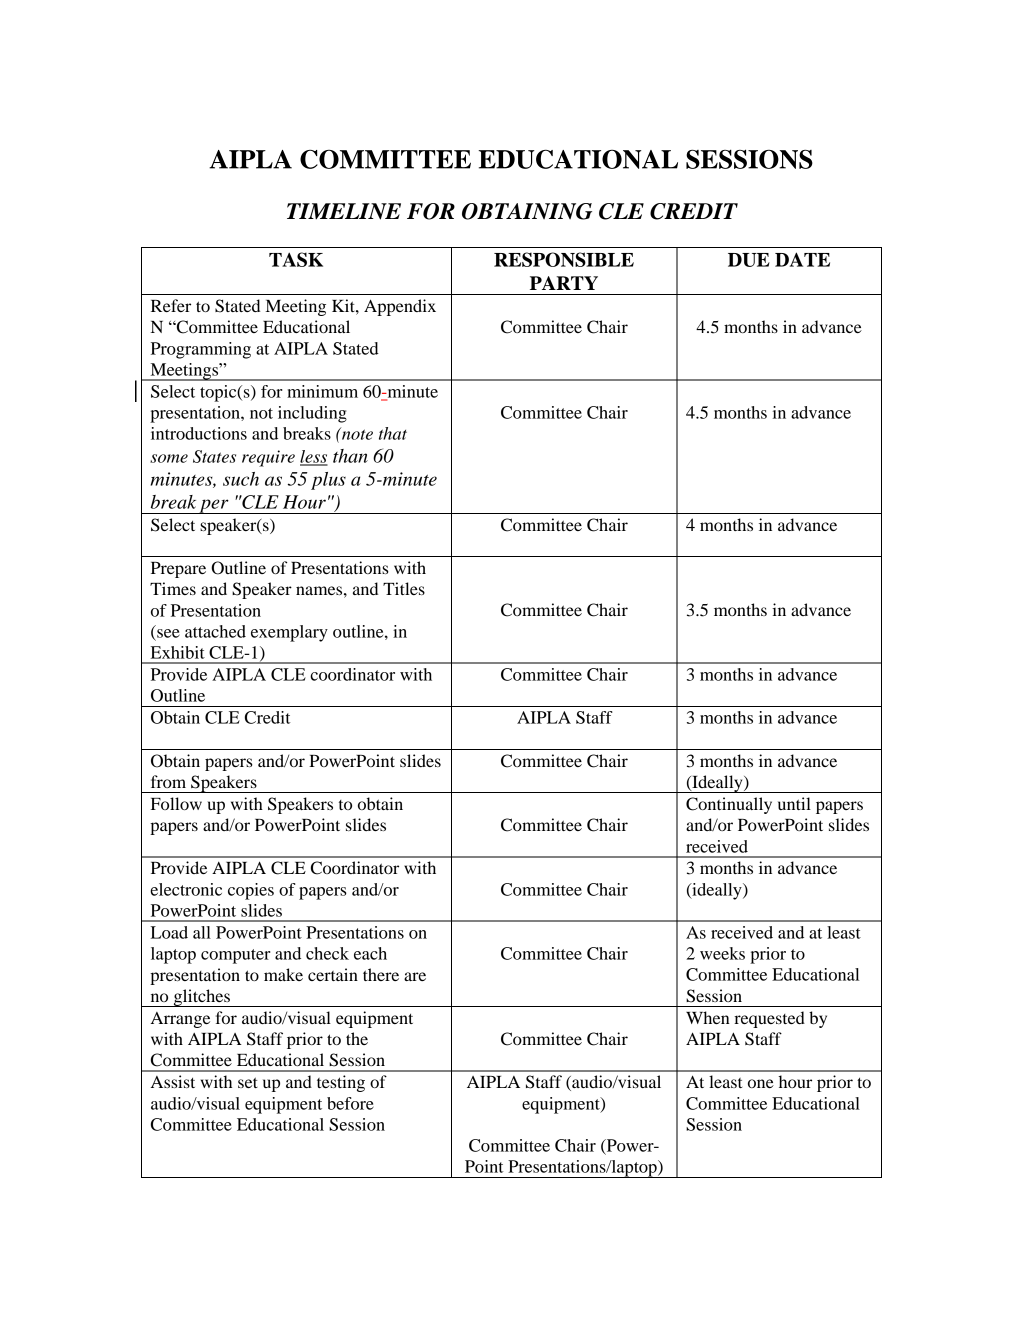 This document has width=1023, height=1324. Describe the element at coordinates (404, 588) in the document. I see `Titles` at that location.
